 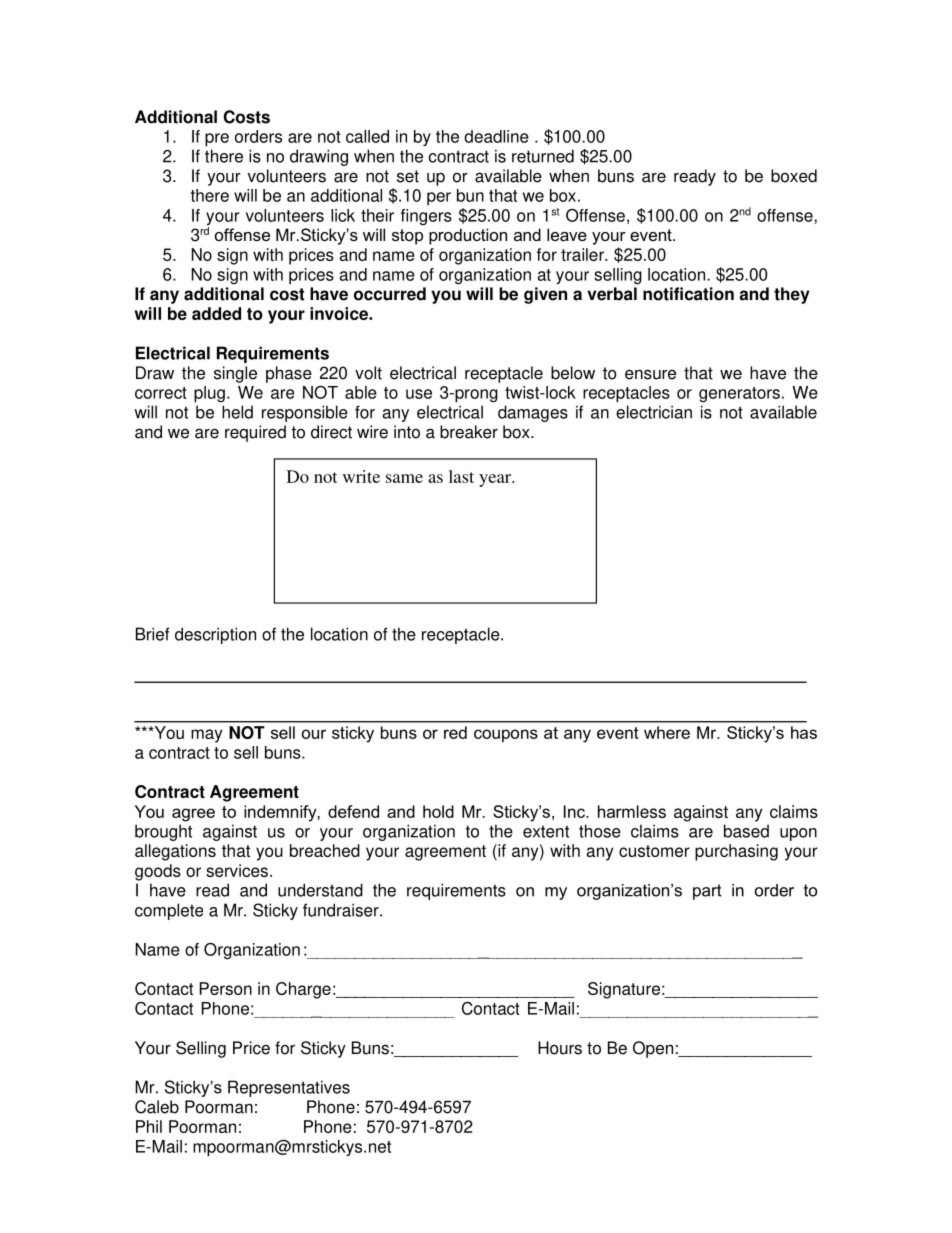 What do you see at coordinates (289, 1088) in the page?
I see `Representatives` at bounding box center [289, 1088].
